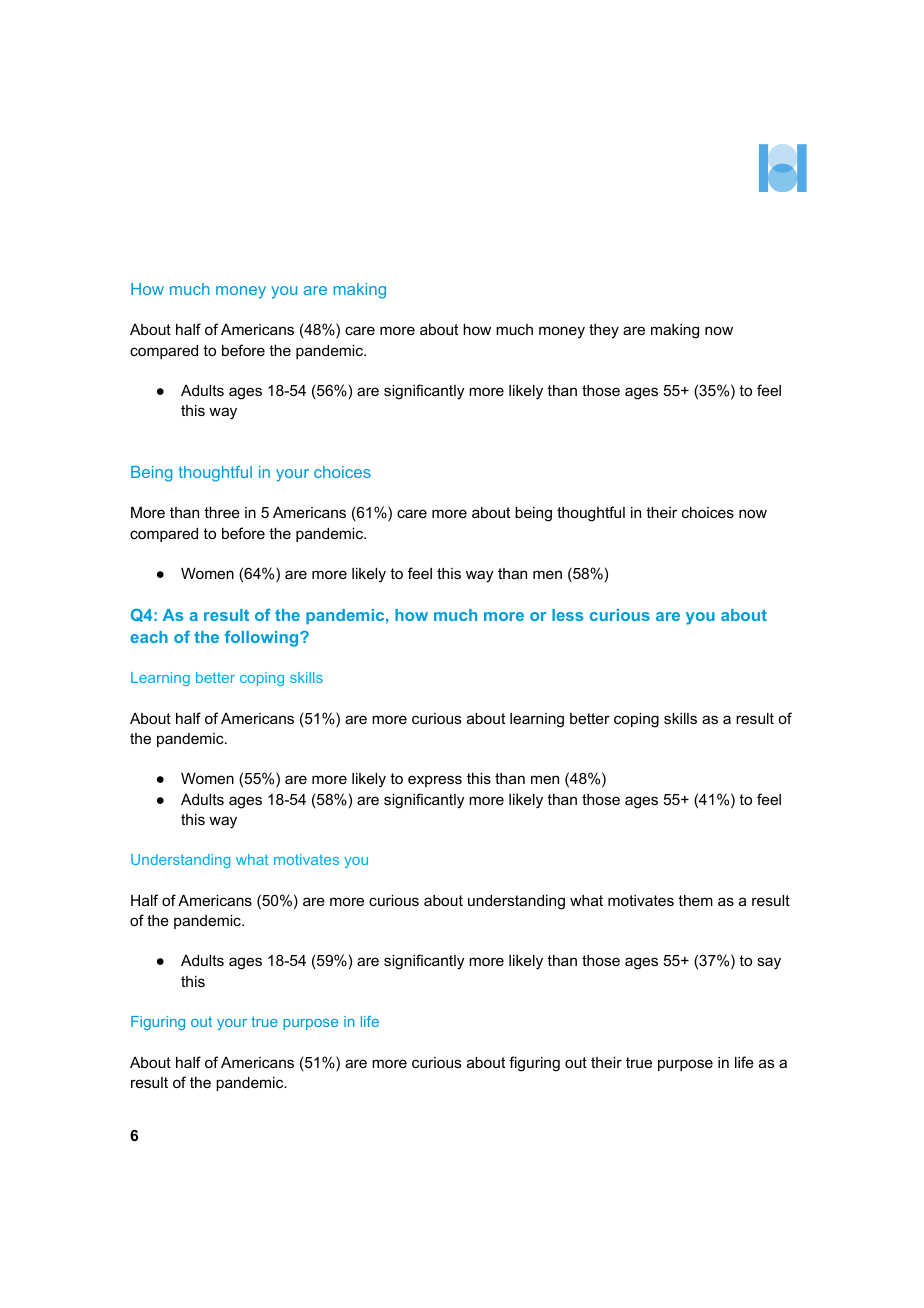 Image resolution: width=924 pixels, height=1308 pixels. I want to click on say, so click(769, 963).
